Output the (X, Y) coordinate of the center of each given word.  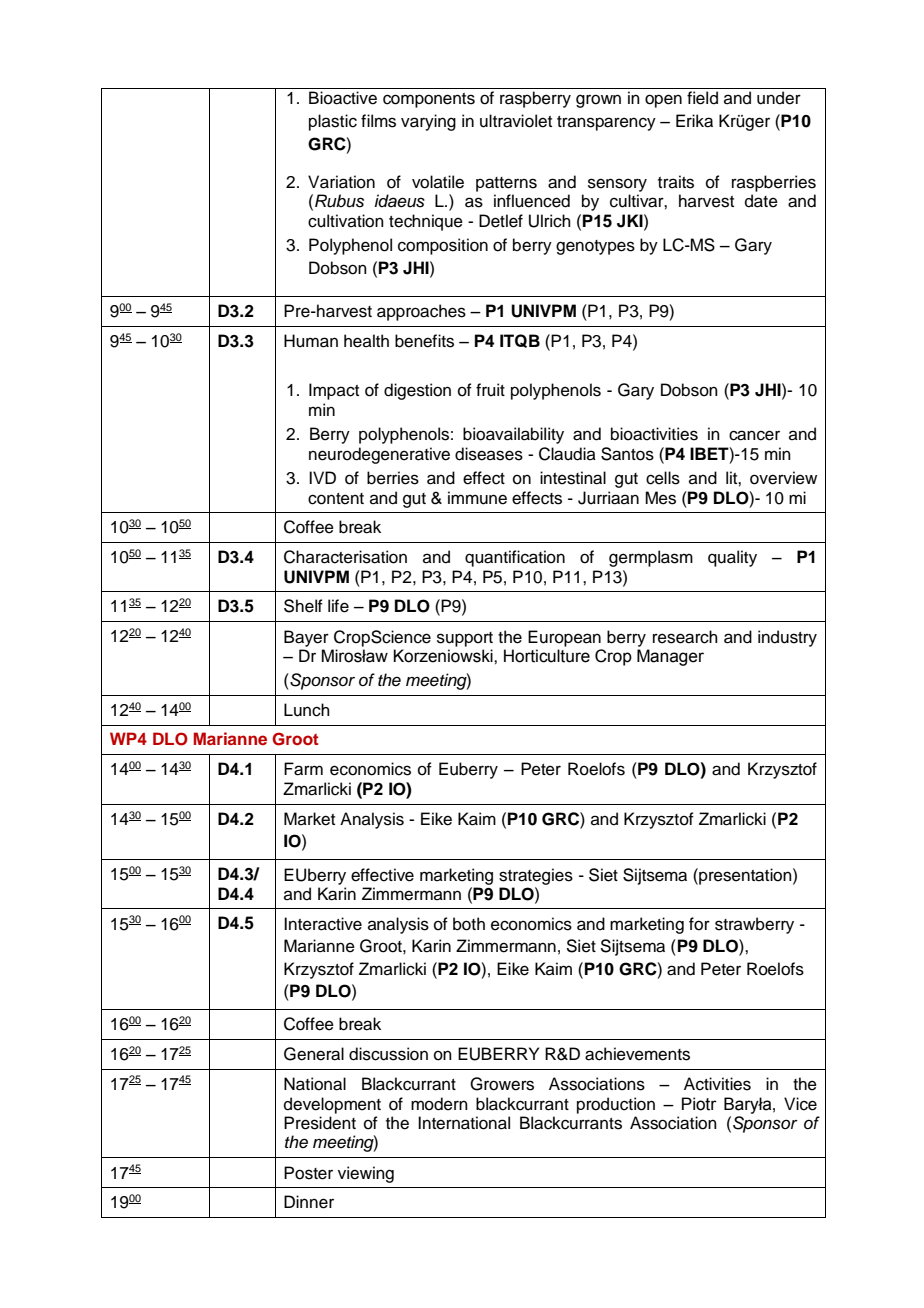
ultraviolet (516, 121)
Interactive (323, 924)
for (699, 924)
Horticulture (547, 656)
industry (787, 638)
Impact (334, 391)
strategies (536, 876)
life (338, 606)
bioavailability (513, 435)
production (616, 1105)
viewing (366, 1174)
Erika (694, 121)
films (378, 121)
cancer (754, 435)
